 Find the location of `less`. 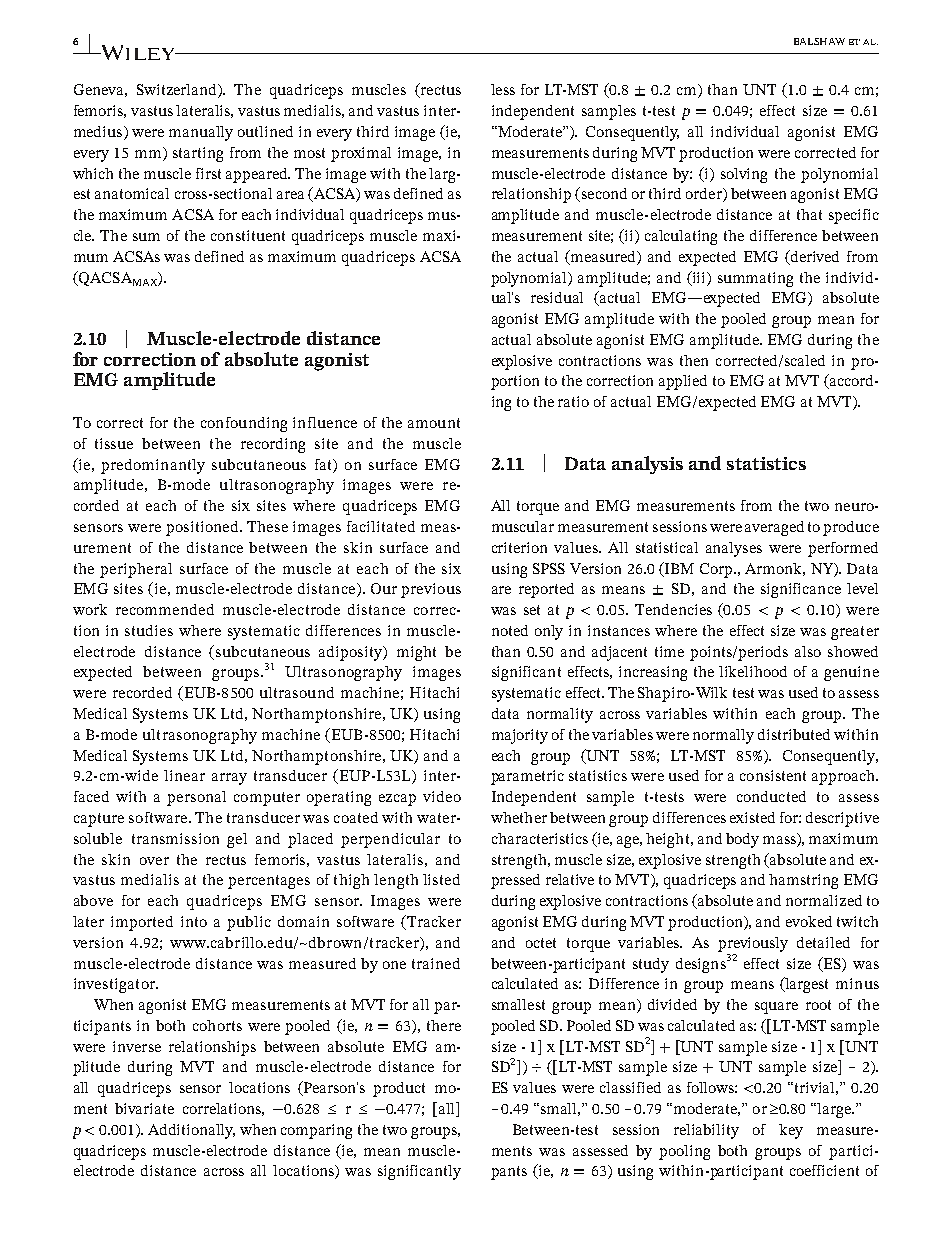

less is located at coordinates (503, 89).
